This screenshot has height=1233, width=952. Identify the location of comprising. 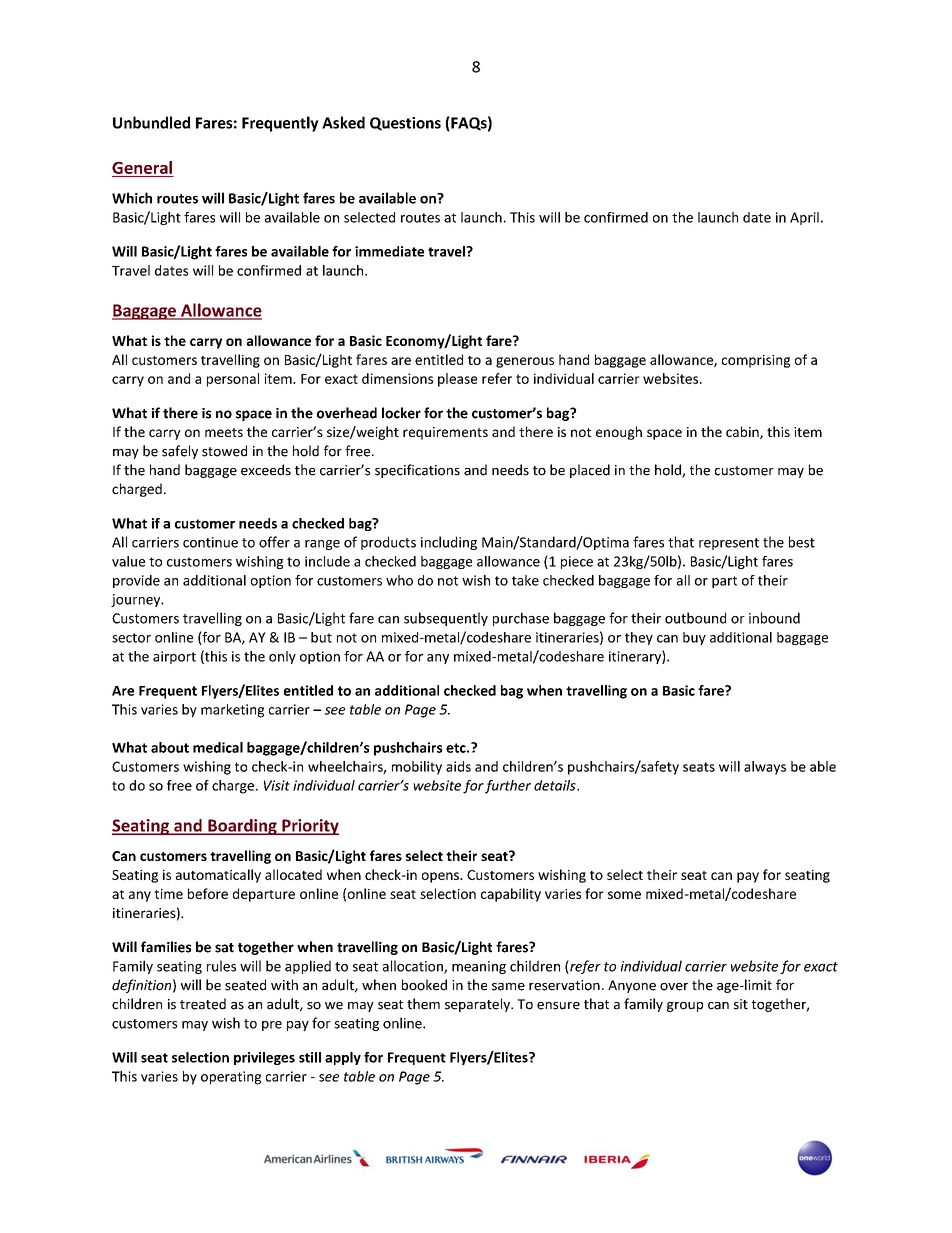
(756, 361).
